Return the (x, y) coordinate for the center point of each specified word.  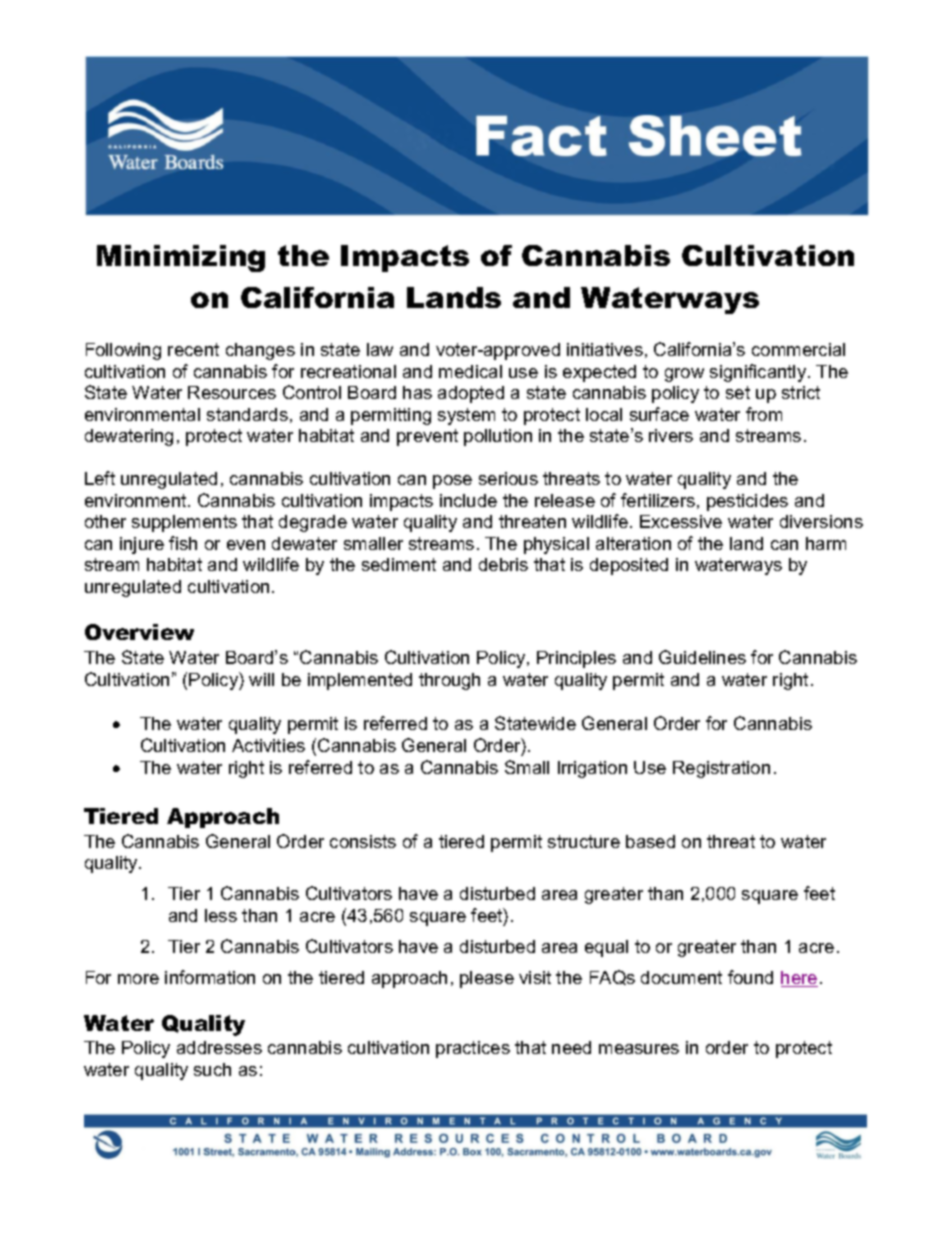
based (650, 841)
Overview (139, 632)
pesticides (747, 502)
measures (639, 1049)
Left (100, 478)
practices (473, 1049)
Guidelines (702, 657)
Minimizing (181, 258)
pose (452, 482)
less (221, 915)
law (380, 349)
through (449, 681)
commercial (798, 349)
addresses (219, 1047)
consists (363, 841)
